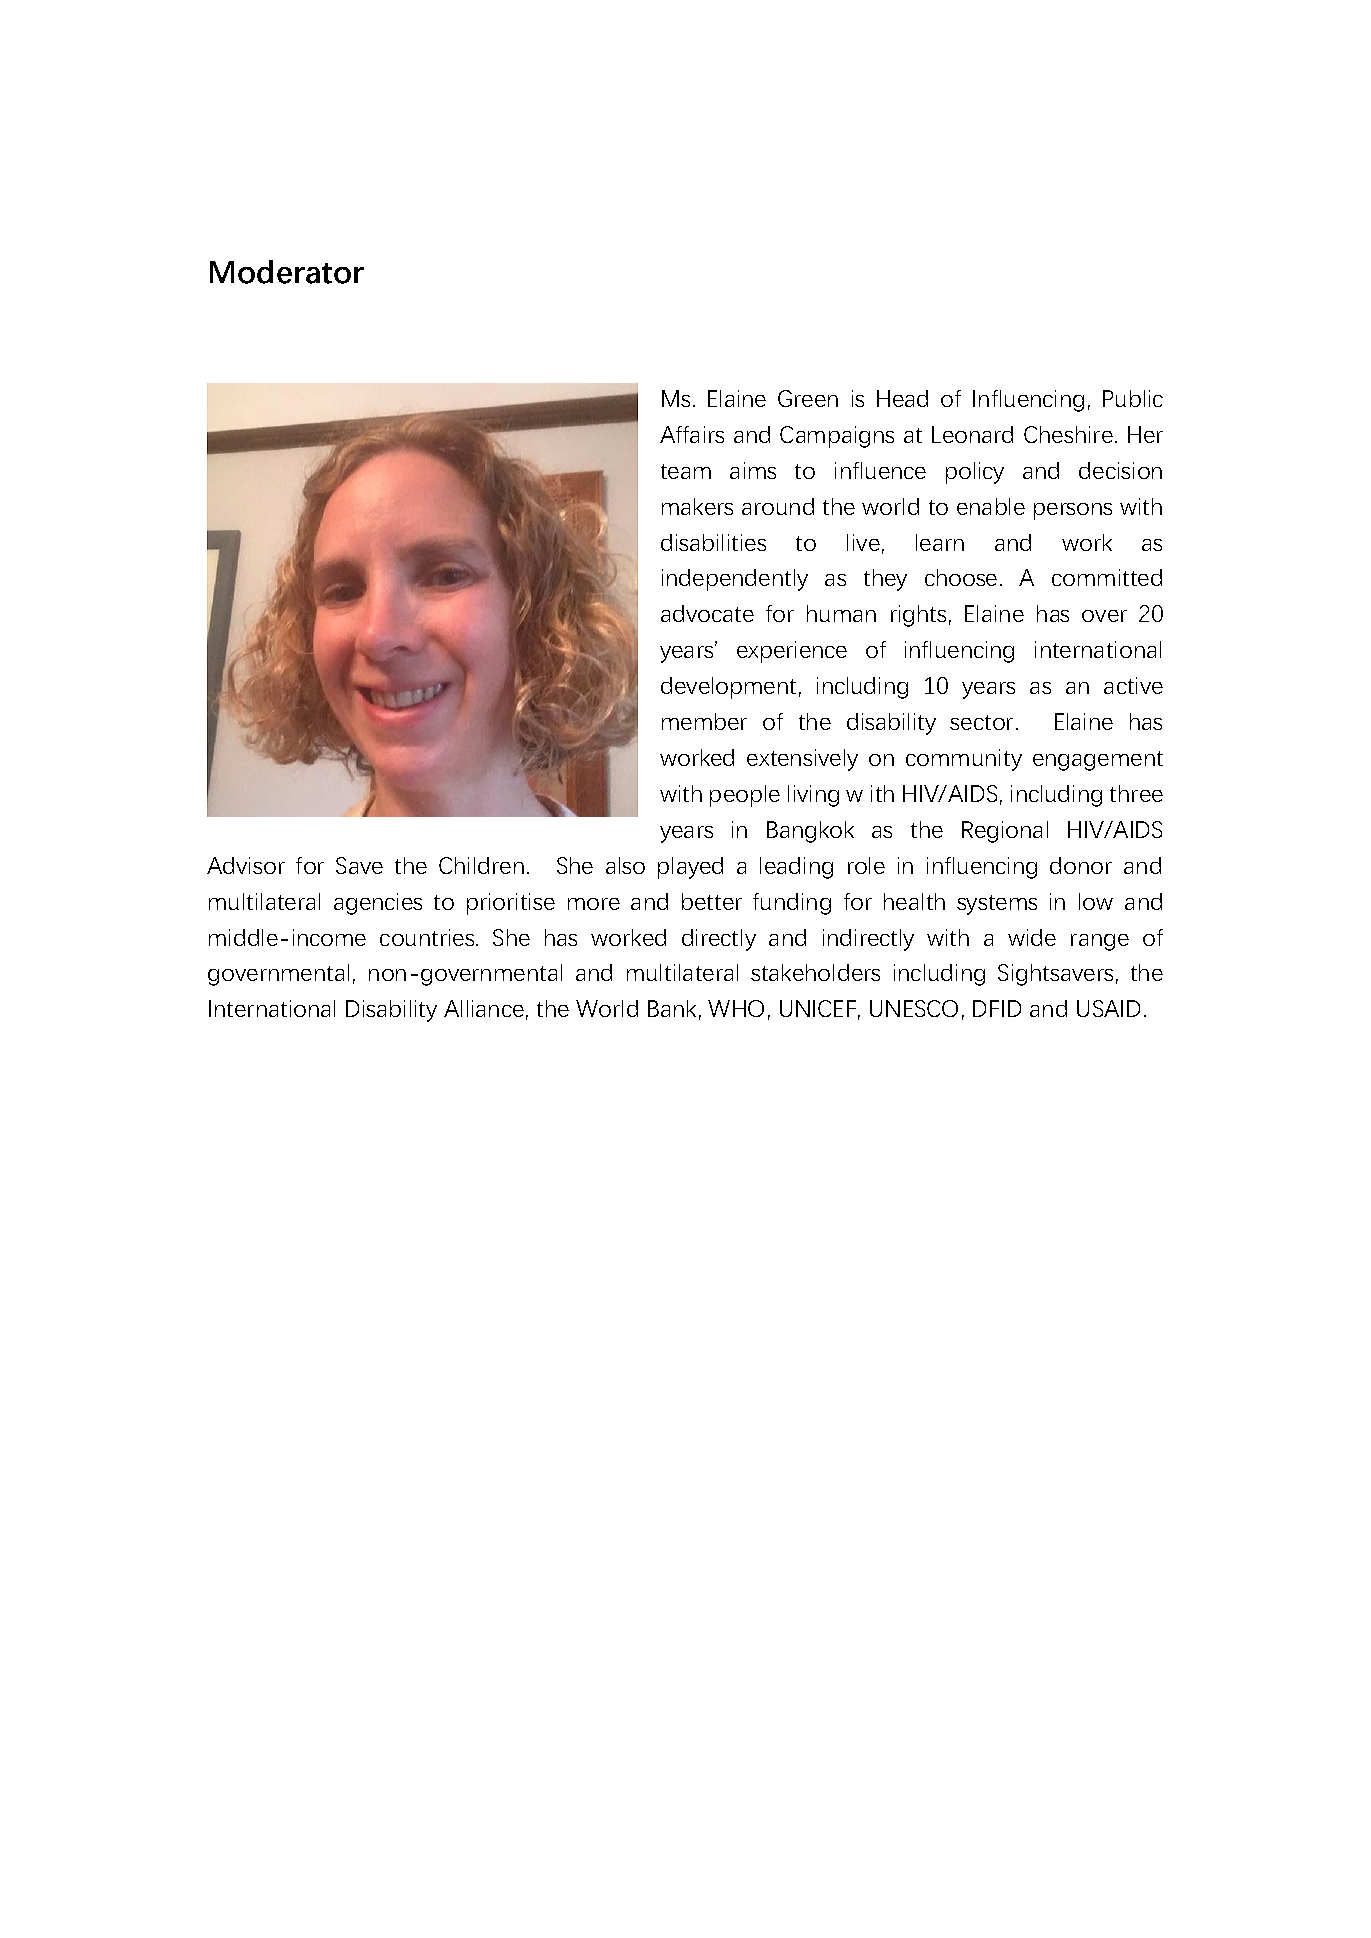 The width and height of the document is (1371, 1938). I want to click on WHO, so click(736, 1008).
